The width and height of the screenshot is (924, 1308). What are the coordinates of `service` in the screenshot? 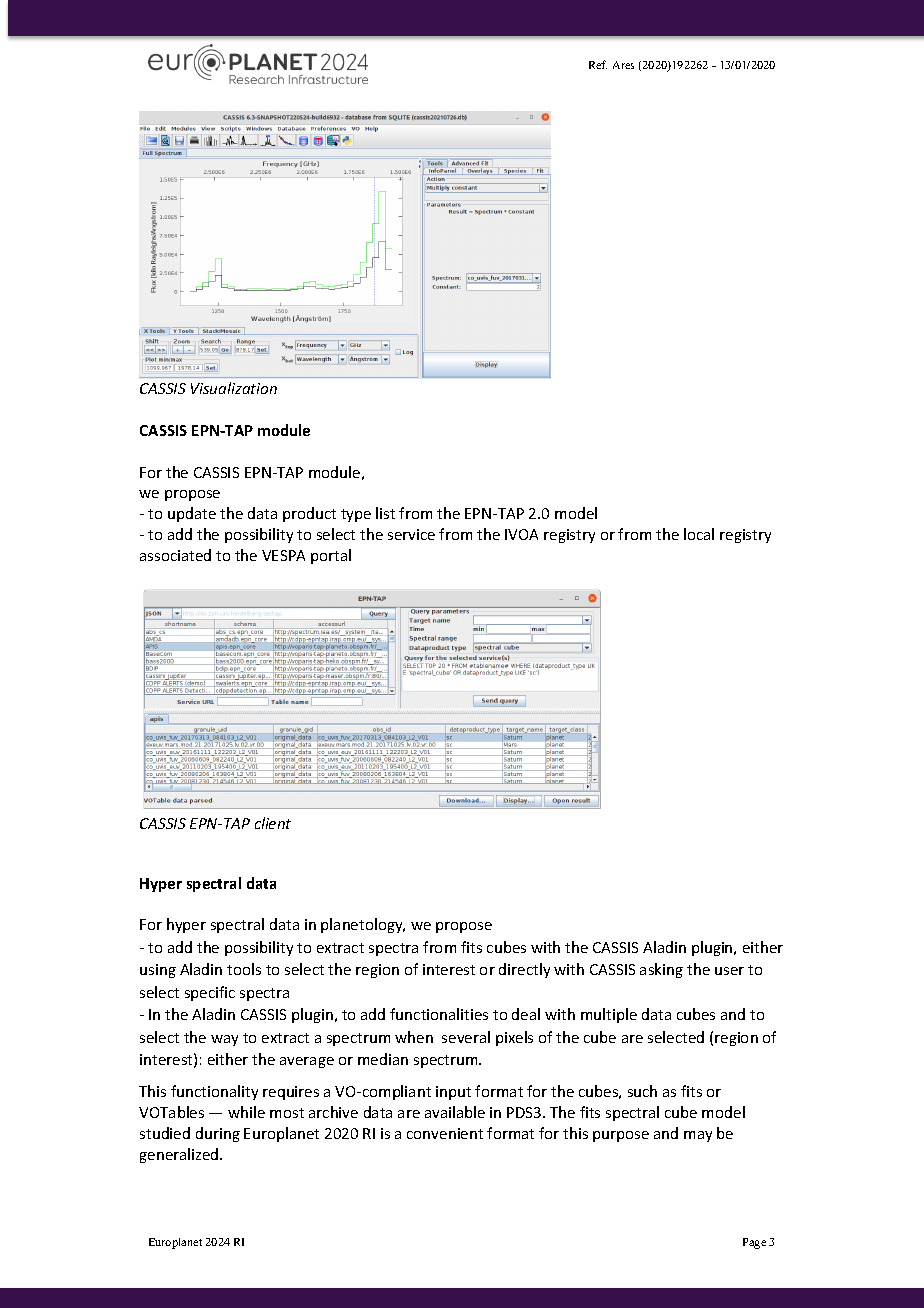 It's located at (411, 534).
